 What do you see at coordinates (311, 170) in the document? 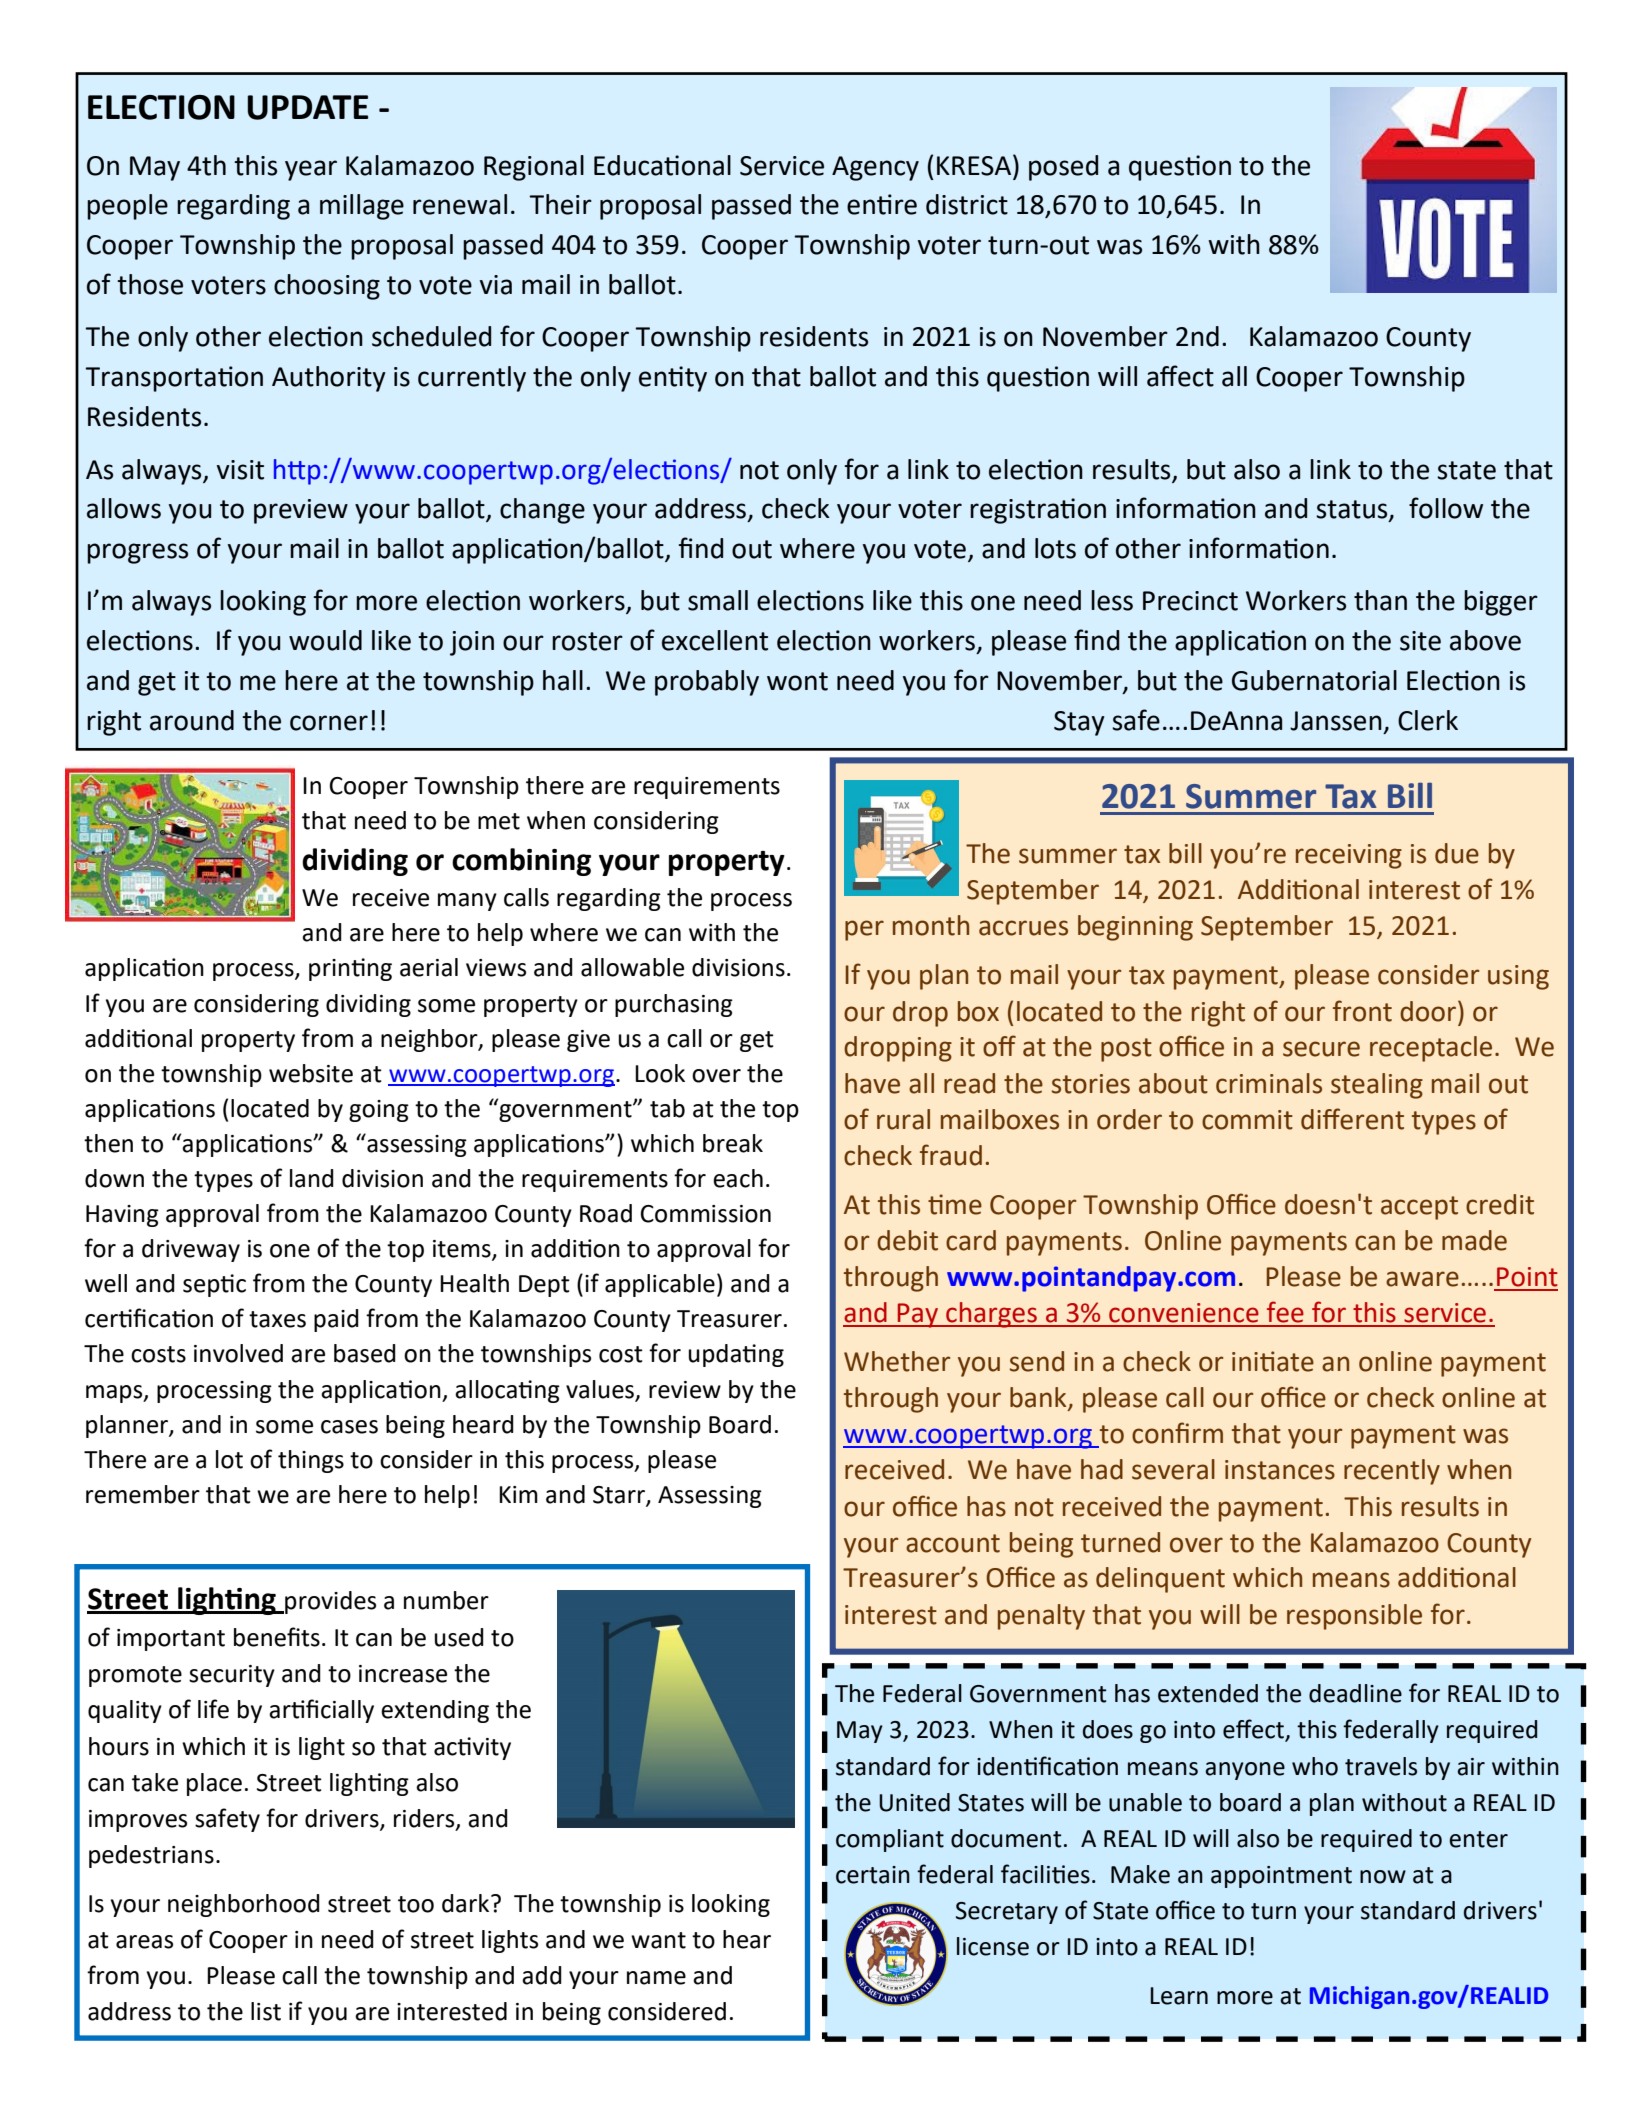
I see `year` at bounding box center [311, 170].
